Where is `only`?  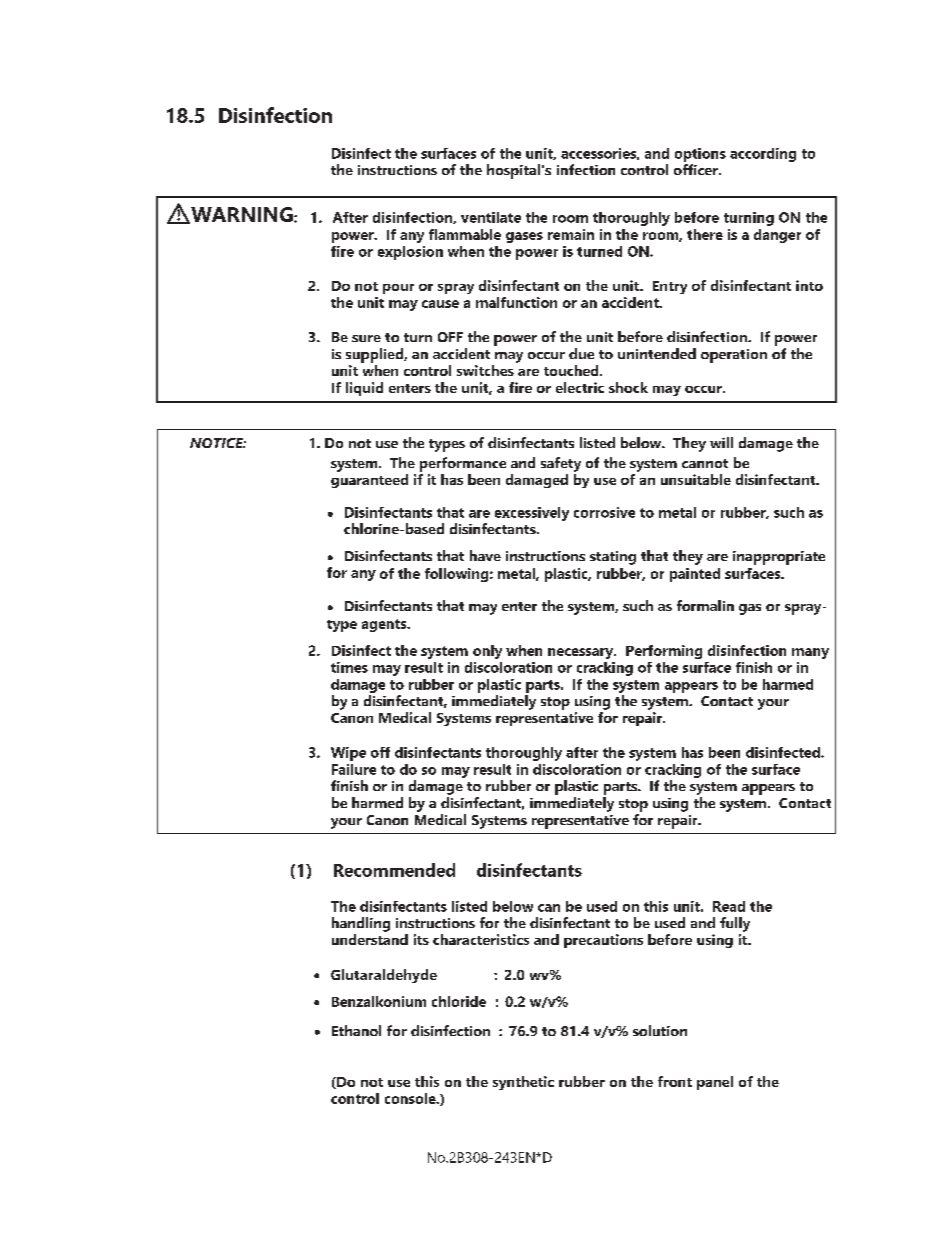 only is located at coordinates (487, 652).
